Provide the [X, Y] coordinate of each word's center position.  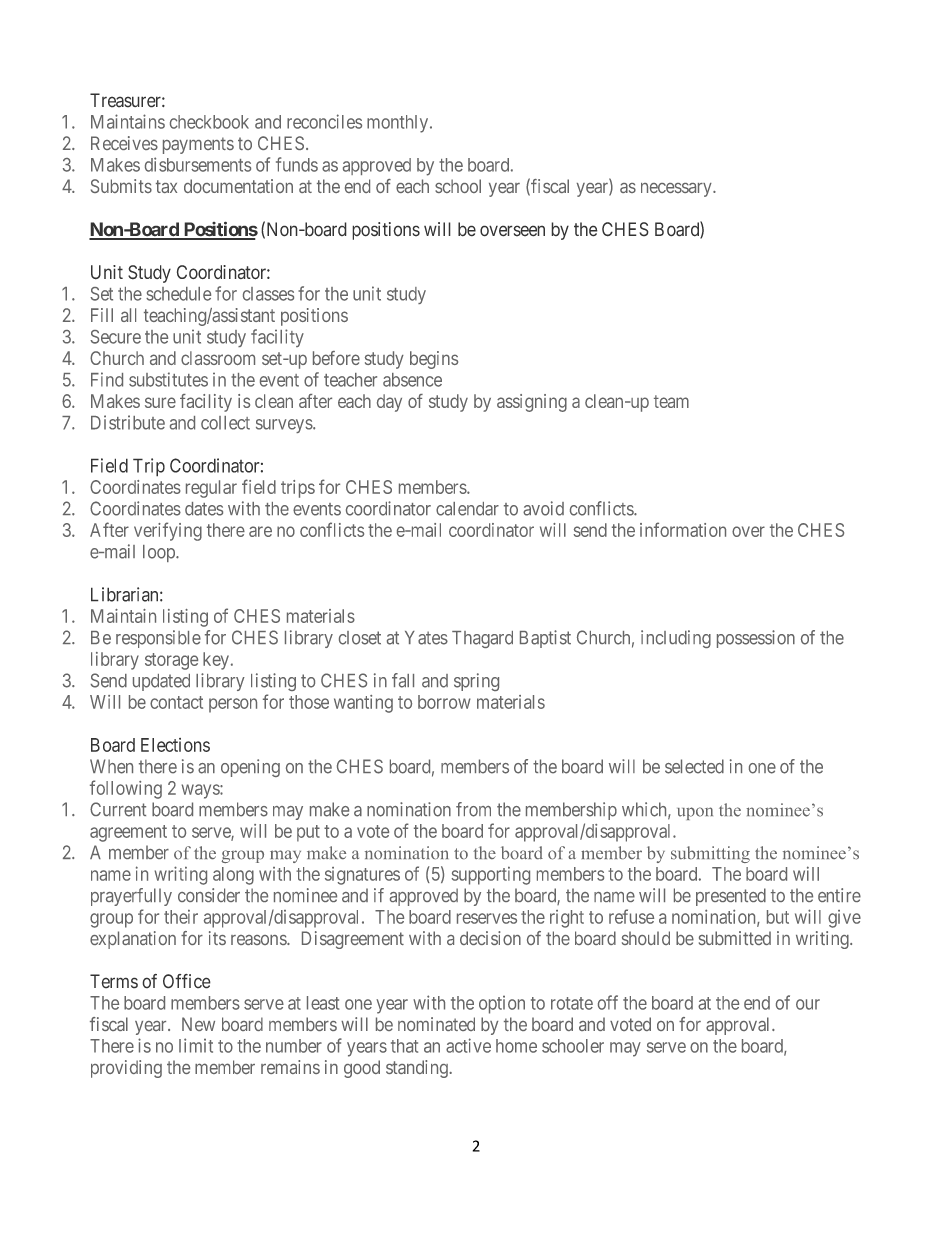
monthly [399, 124]
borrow [444, 702]
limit [196, 1045]
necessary [677, 190]
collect [225, 423]
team [671, 401]
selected [694, 766]
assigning [532, 403]
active [468, 1045]
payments [198, 145]
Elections [175, 745]
